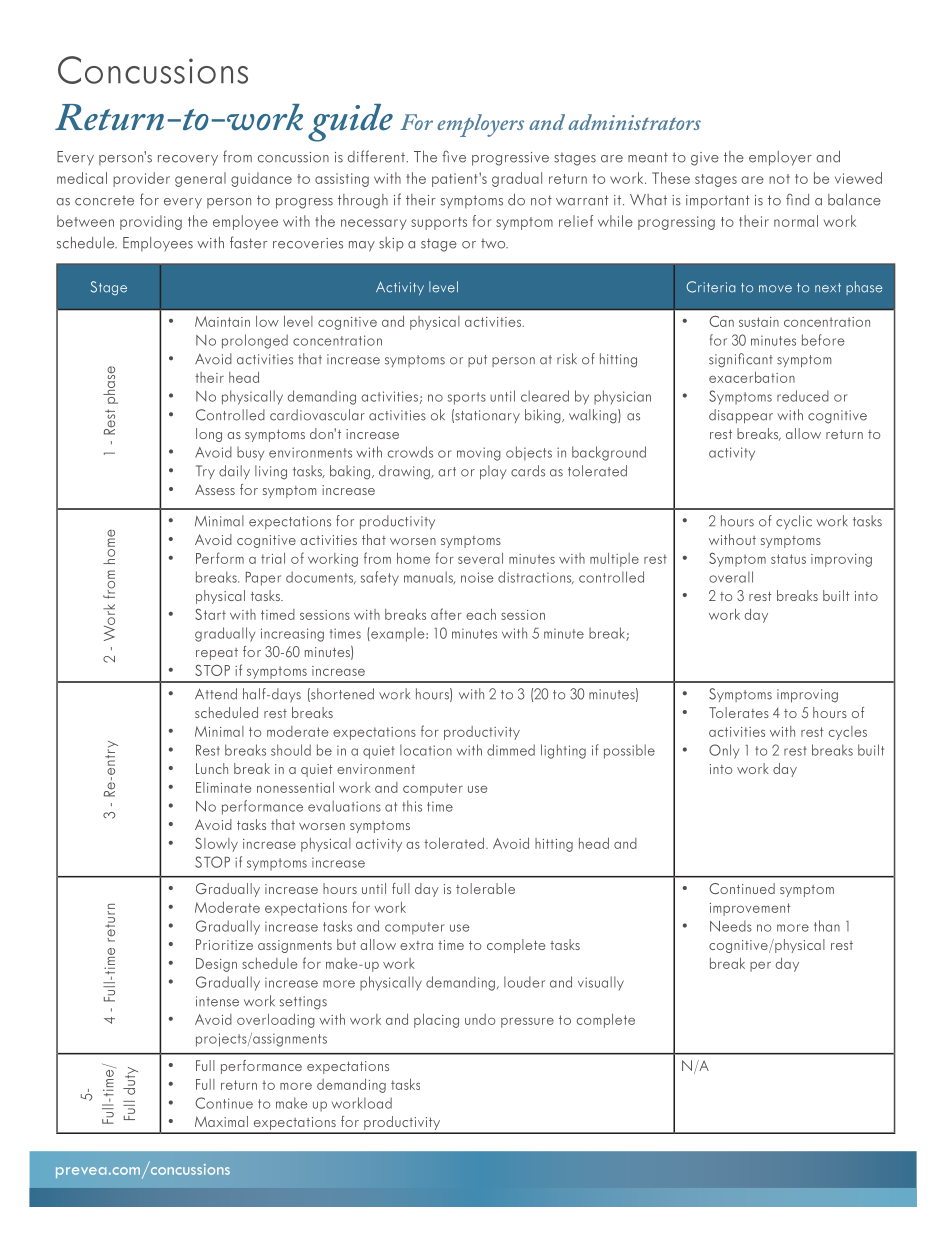 The height and width of the image is (1233, 952). What do you see at coordinates (705, 159) in the image?
I see `give` at bounding box center [705, 159].
